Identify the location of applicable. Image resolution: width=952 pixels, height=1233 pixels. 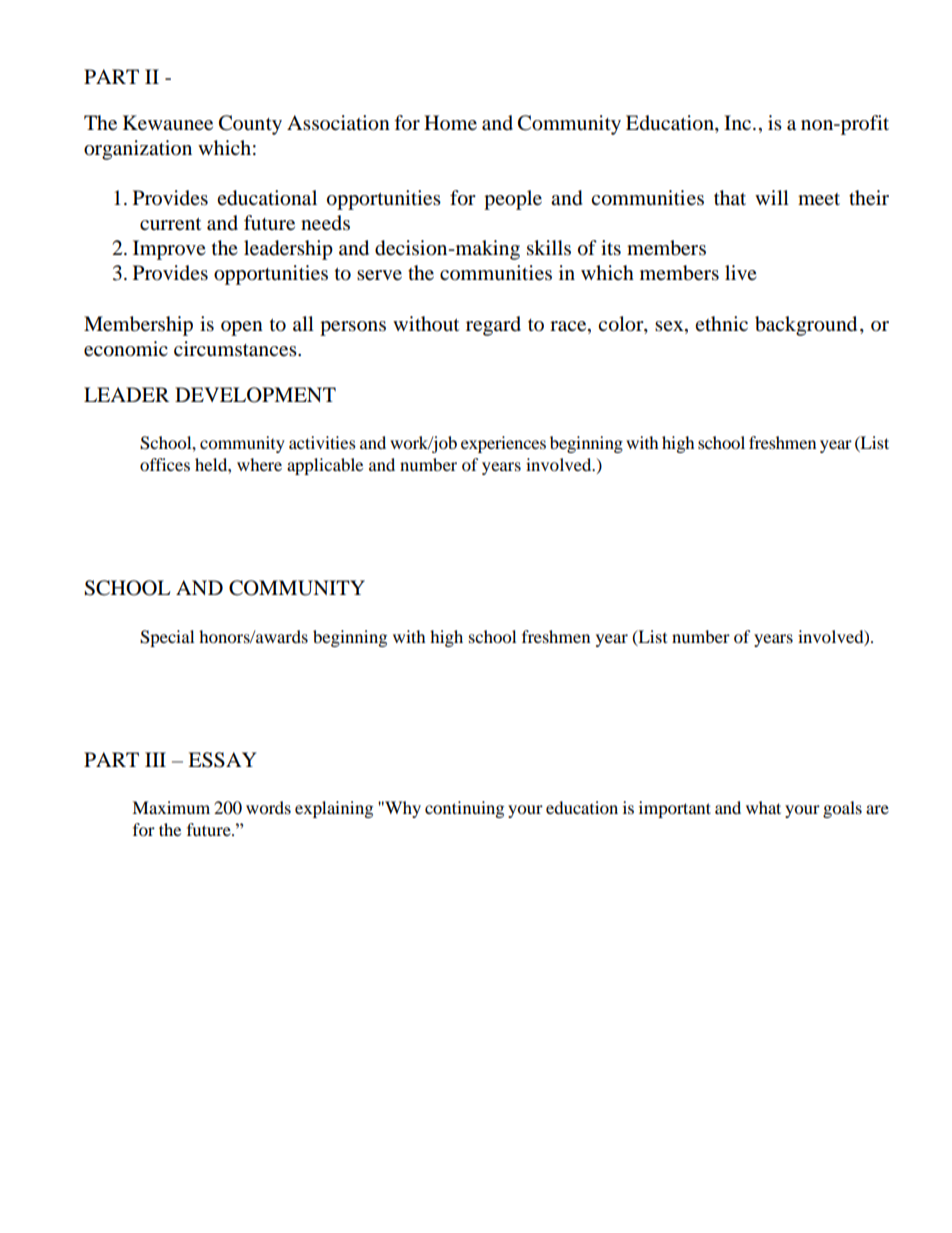
(325, 466).
